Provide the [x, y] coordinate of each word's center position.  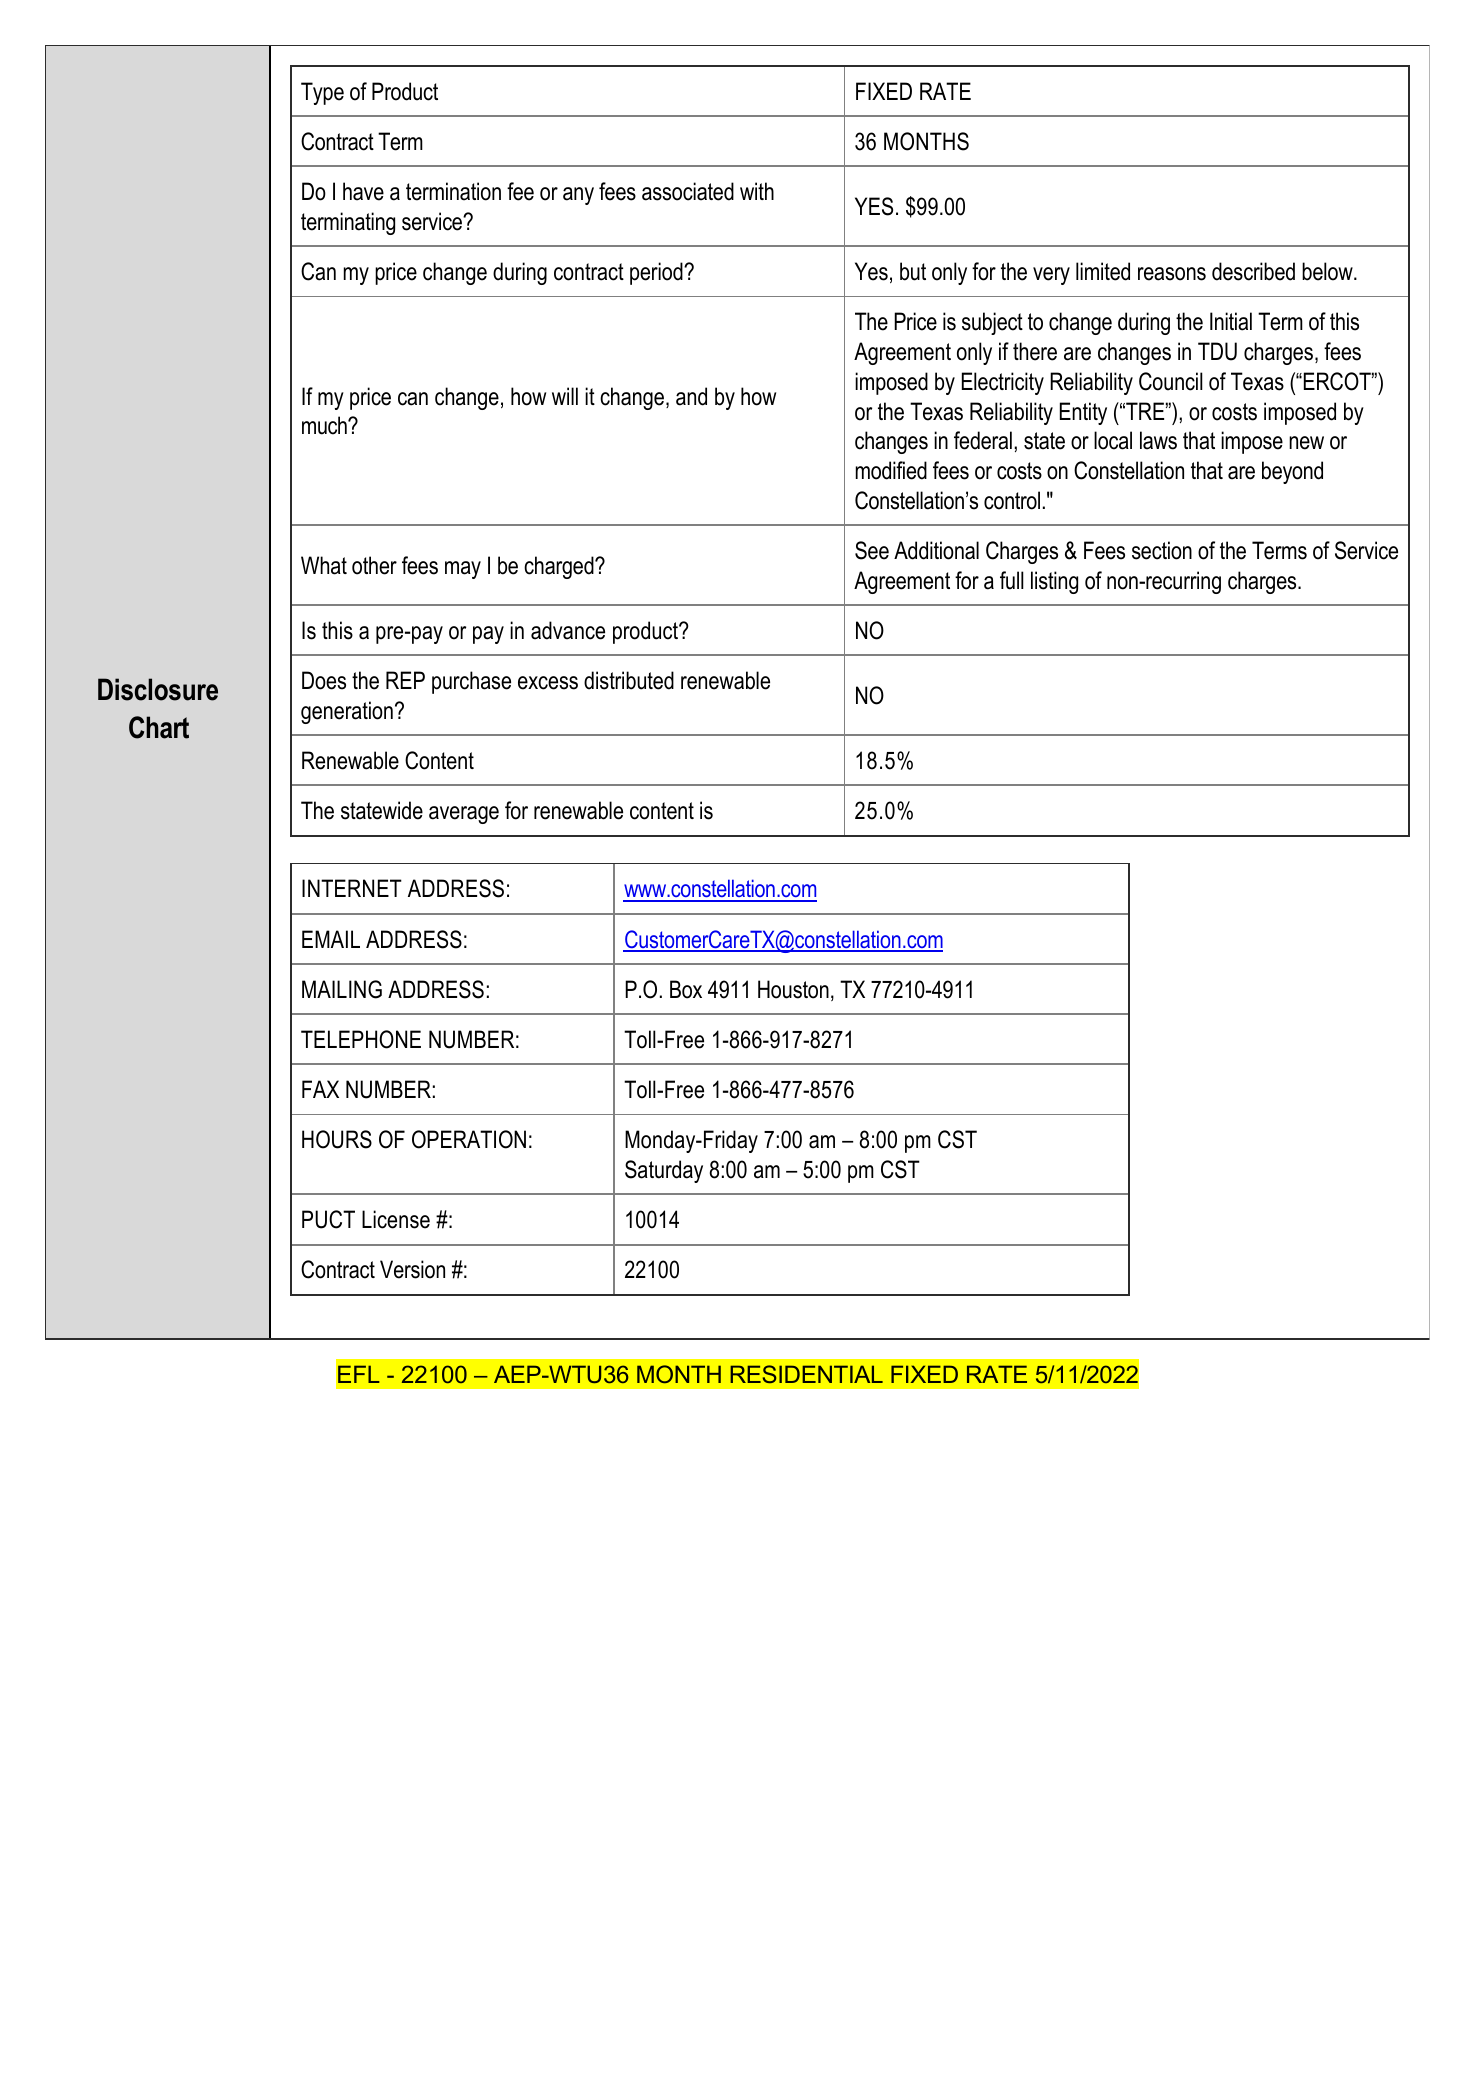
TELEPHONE [361, 1039]
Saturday [664, 1171]
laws [1158, 440]
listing [1054, 582]
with [757, 191]
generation [347, 712]
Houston [793, 989]
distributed [629, 680]
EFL [359, 1374]
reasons [1172, 274]
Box [686, 989]
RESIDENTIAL [806, 1374]
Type [322, 93]
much [325, 425]
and [691, 396]
